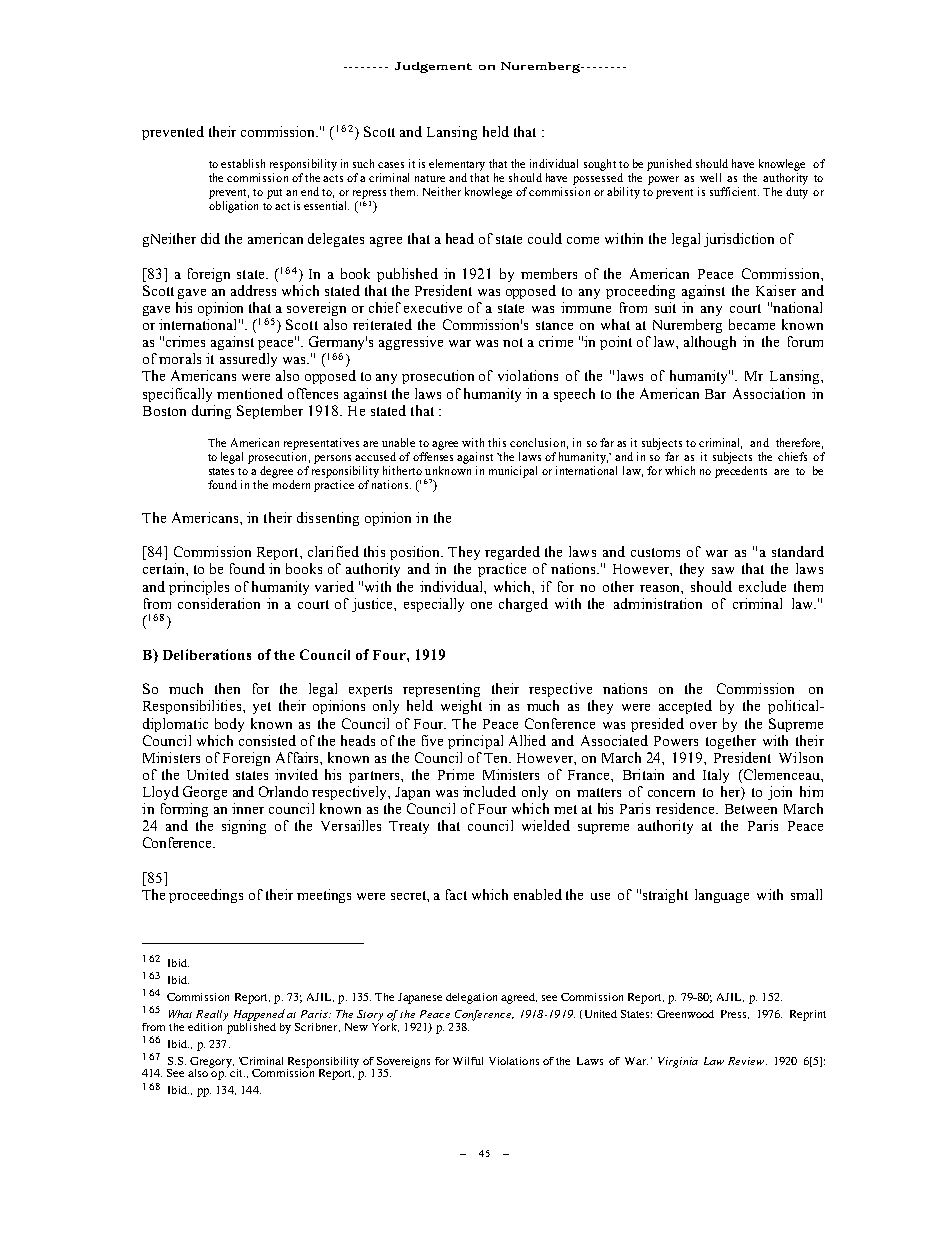 The image size is (952, 1233). What do you see at coordinates (259, 1015) in the screenshot?
I see `Happened` at bounding box center [259, 1015].
